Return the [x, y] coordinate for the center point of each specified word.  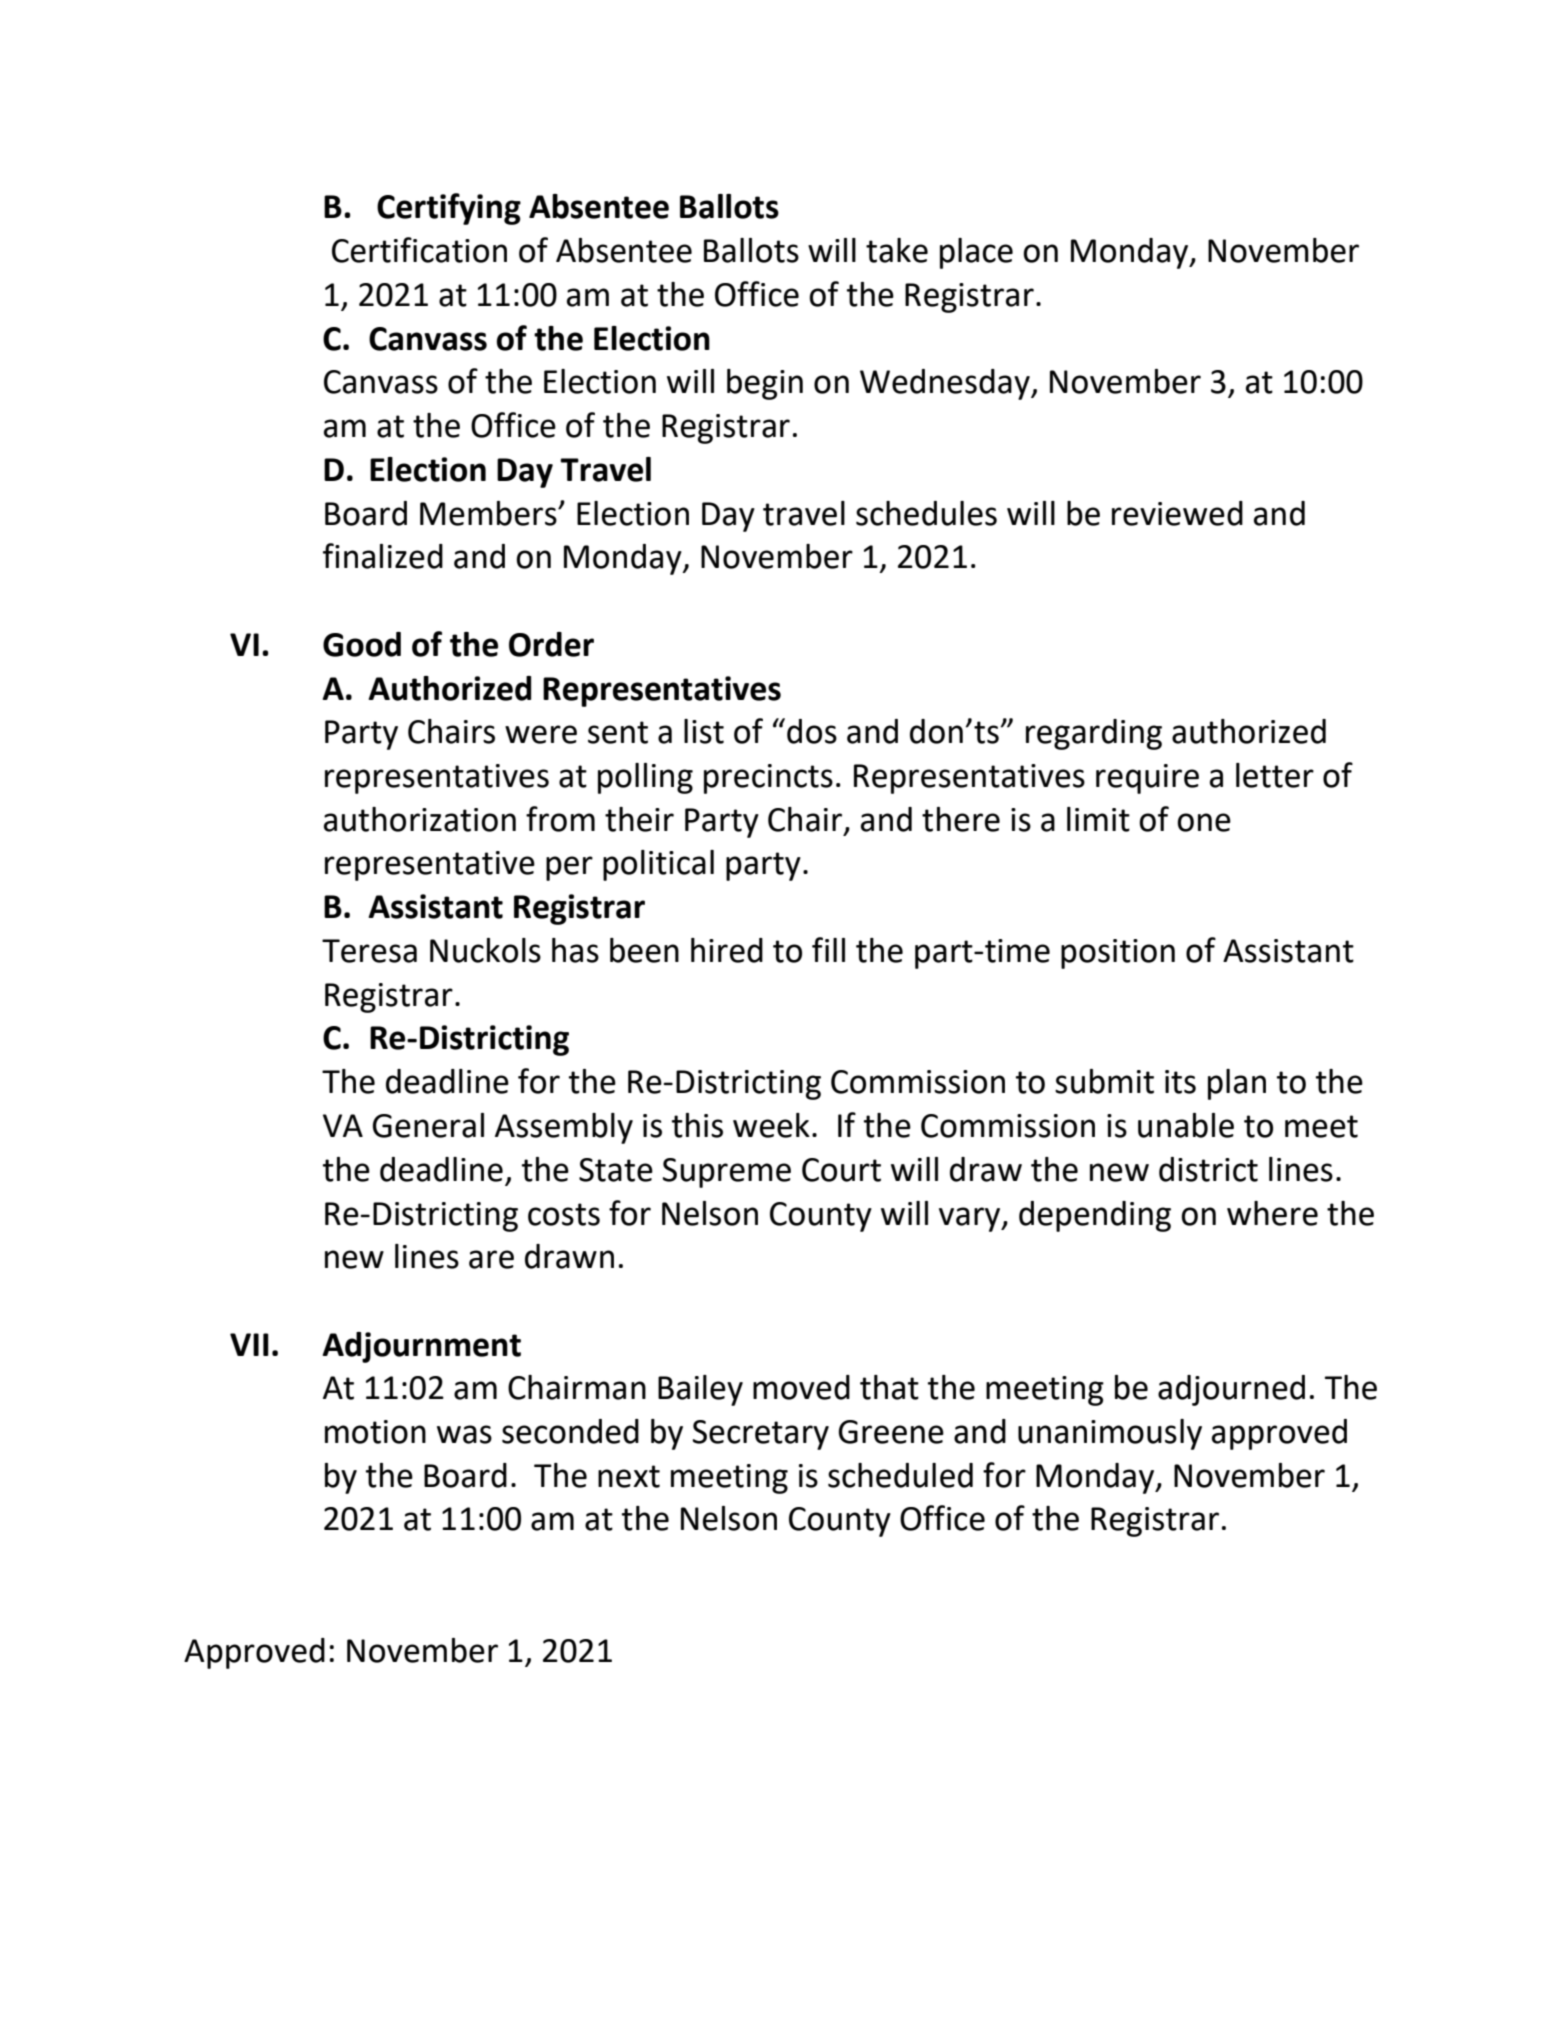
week [771, 1125]
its [1180, 1082]
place [976, 253]
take [897, 250]
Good [362, 644]
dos [812, 731]
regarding [1094, 734]
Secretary [760, 1435]
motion [375, 1432]
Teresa [369, 951]
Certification [419, 250]
